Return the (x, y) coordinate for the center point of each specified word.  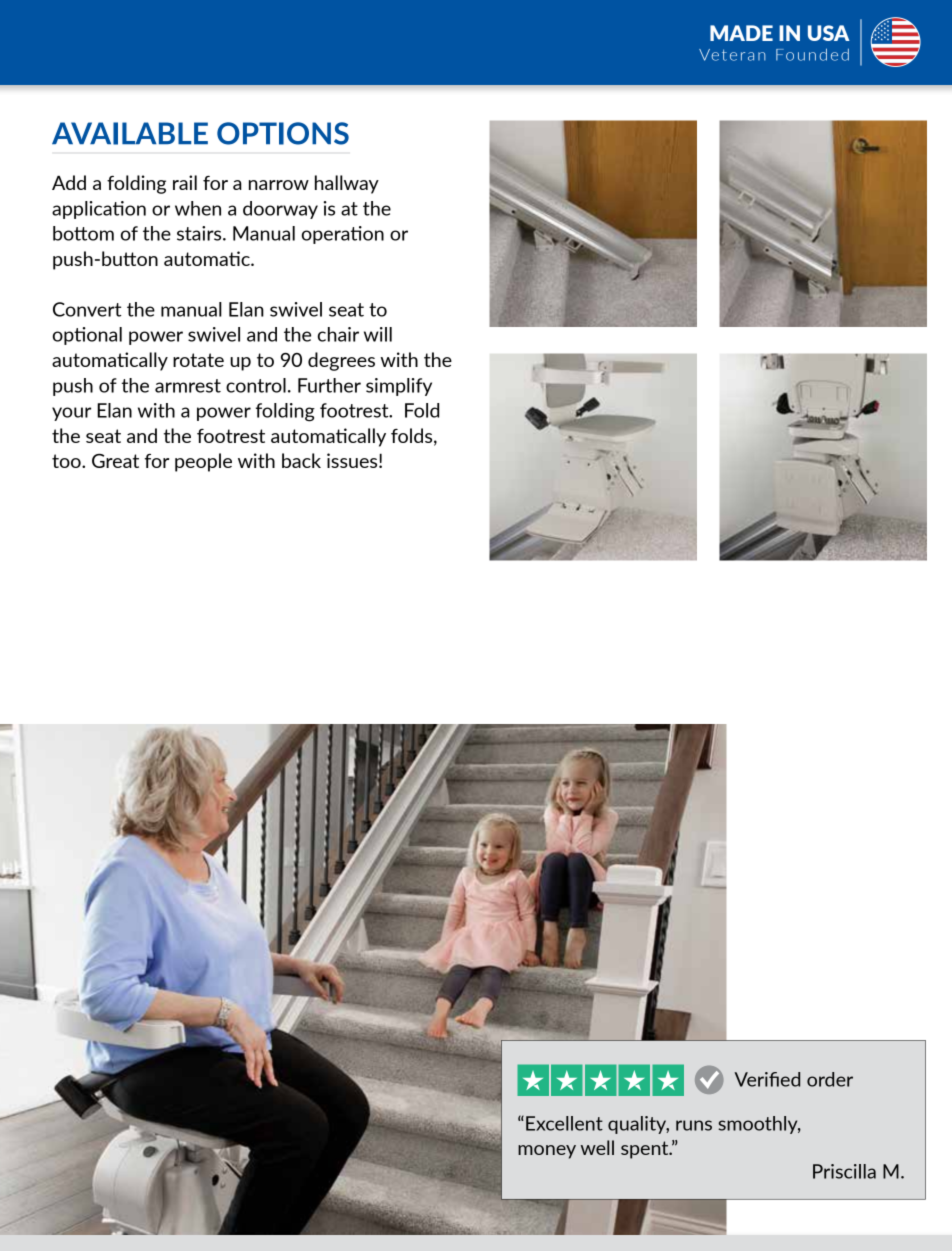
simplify (399, 387)
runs (694, 1125)
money (547, 1152)
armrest (188, 386)
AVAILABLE (130, 133)
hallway (347, 184)
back (301, 460)
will (378, 334)
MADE (741, 33)
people (203, 462)
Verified (767, 1079)
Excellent (564, 1123)
